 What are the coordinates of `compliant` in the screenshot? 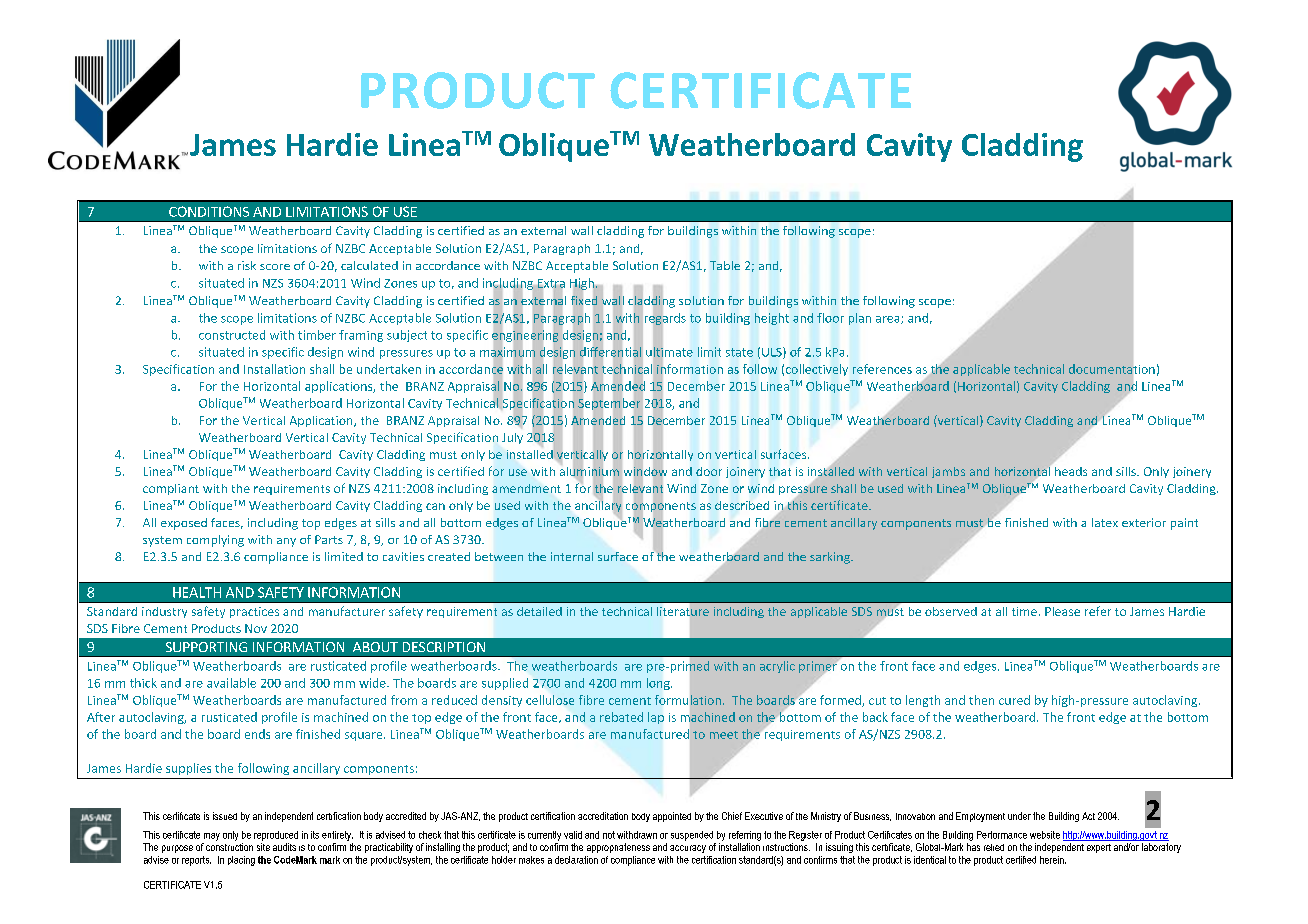 It's located at (171, 489).
